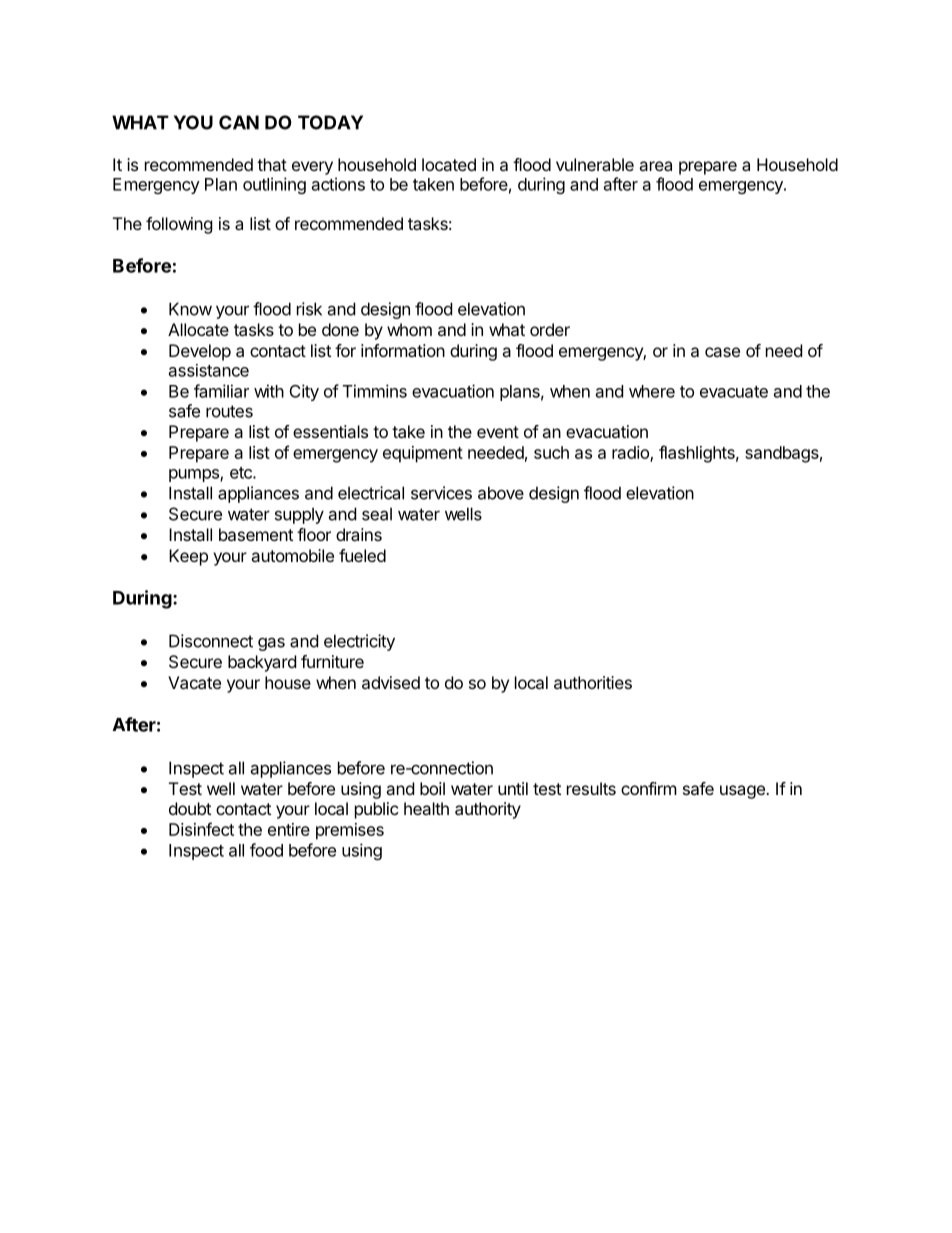 This page has height=1233, width=952. I want to click on located, so click(449, 164).
